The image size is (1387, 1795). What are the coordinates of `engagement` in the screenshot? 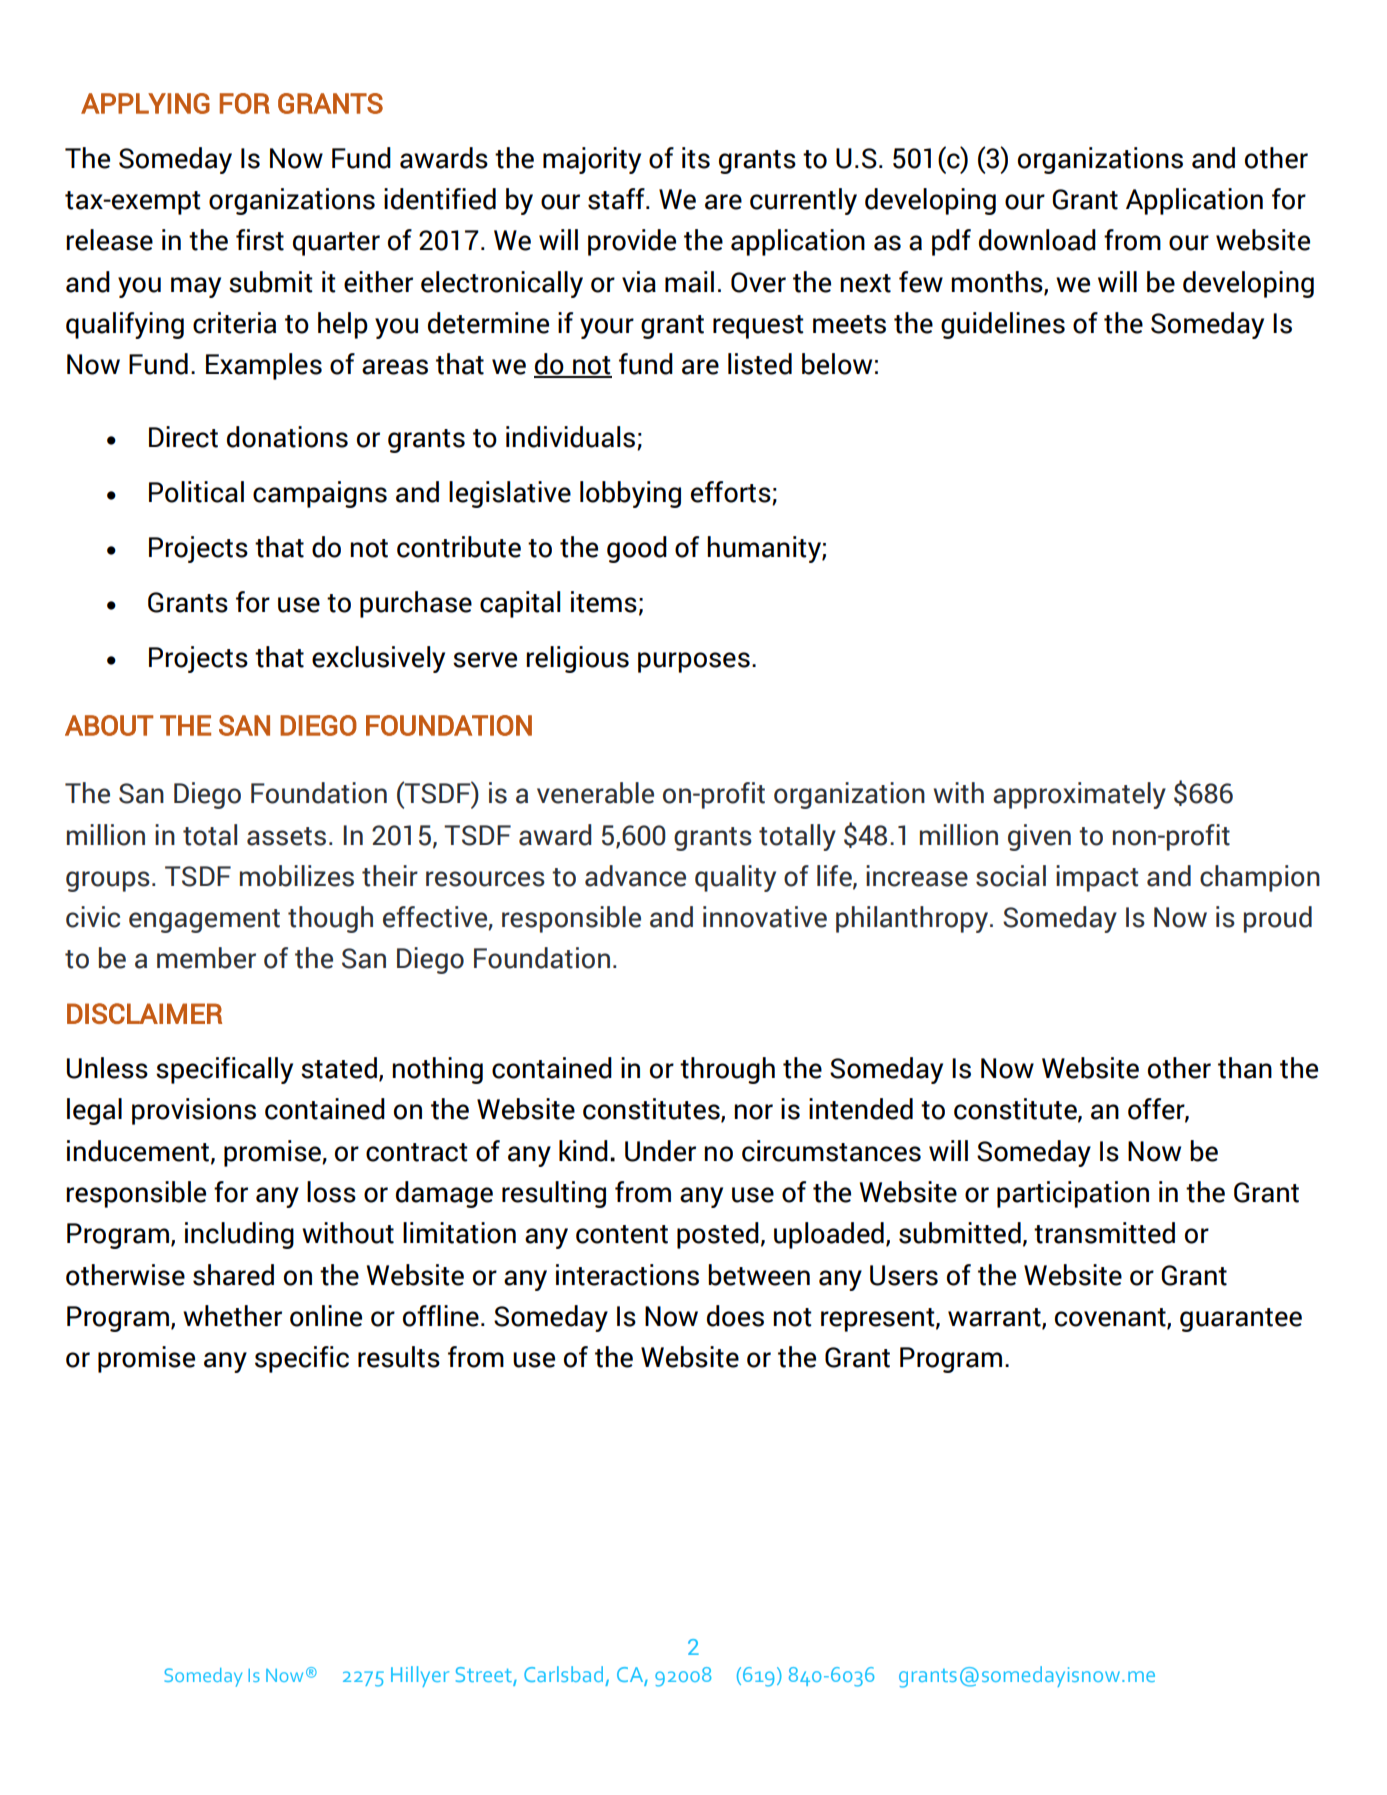 It's located at (204, 921).
